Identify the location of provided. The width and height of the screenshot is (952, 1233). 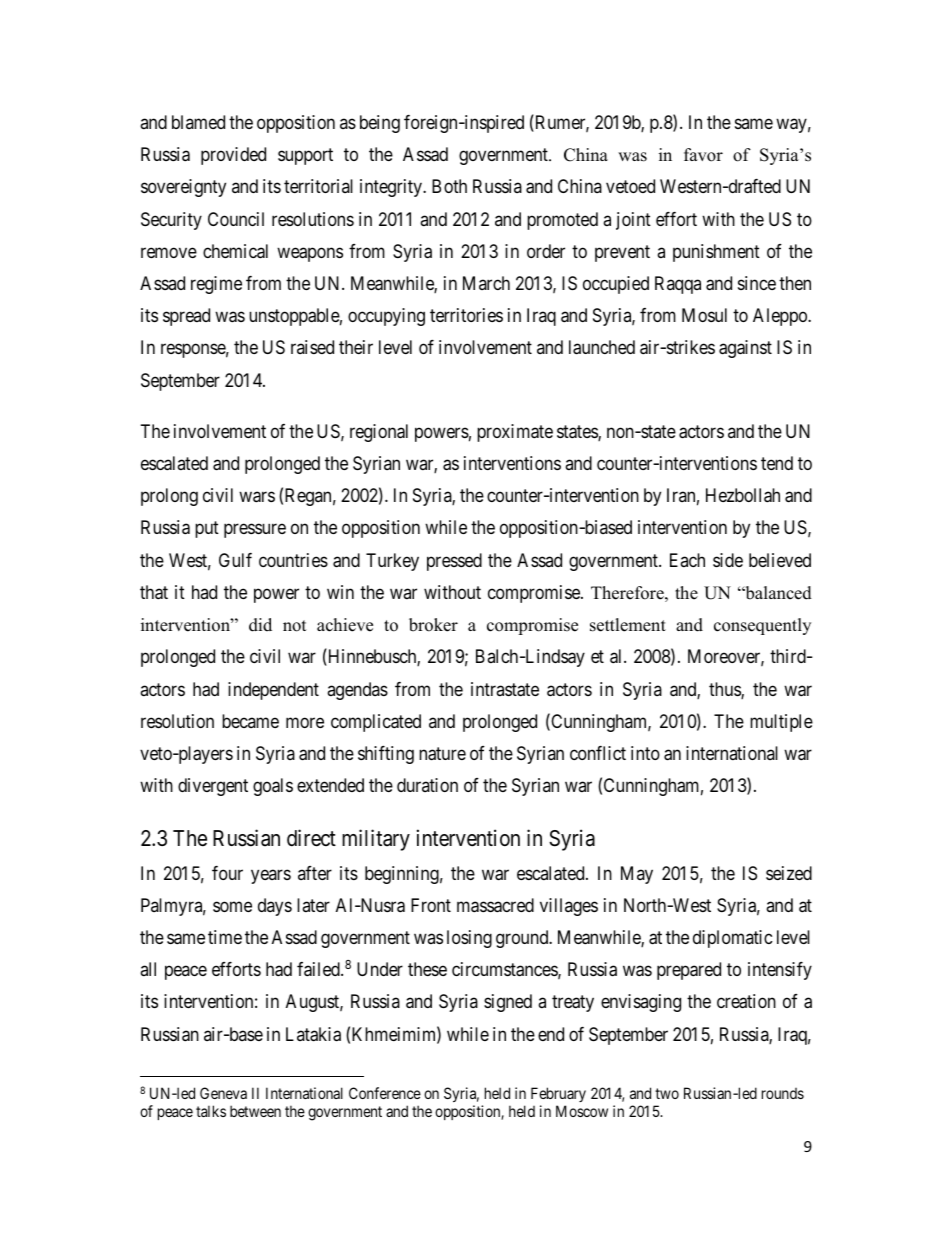
(233, 156).
